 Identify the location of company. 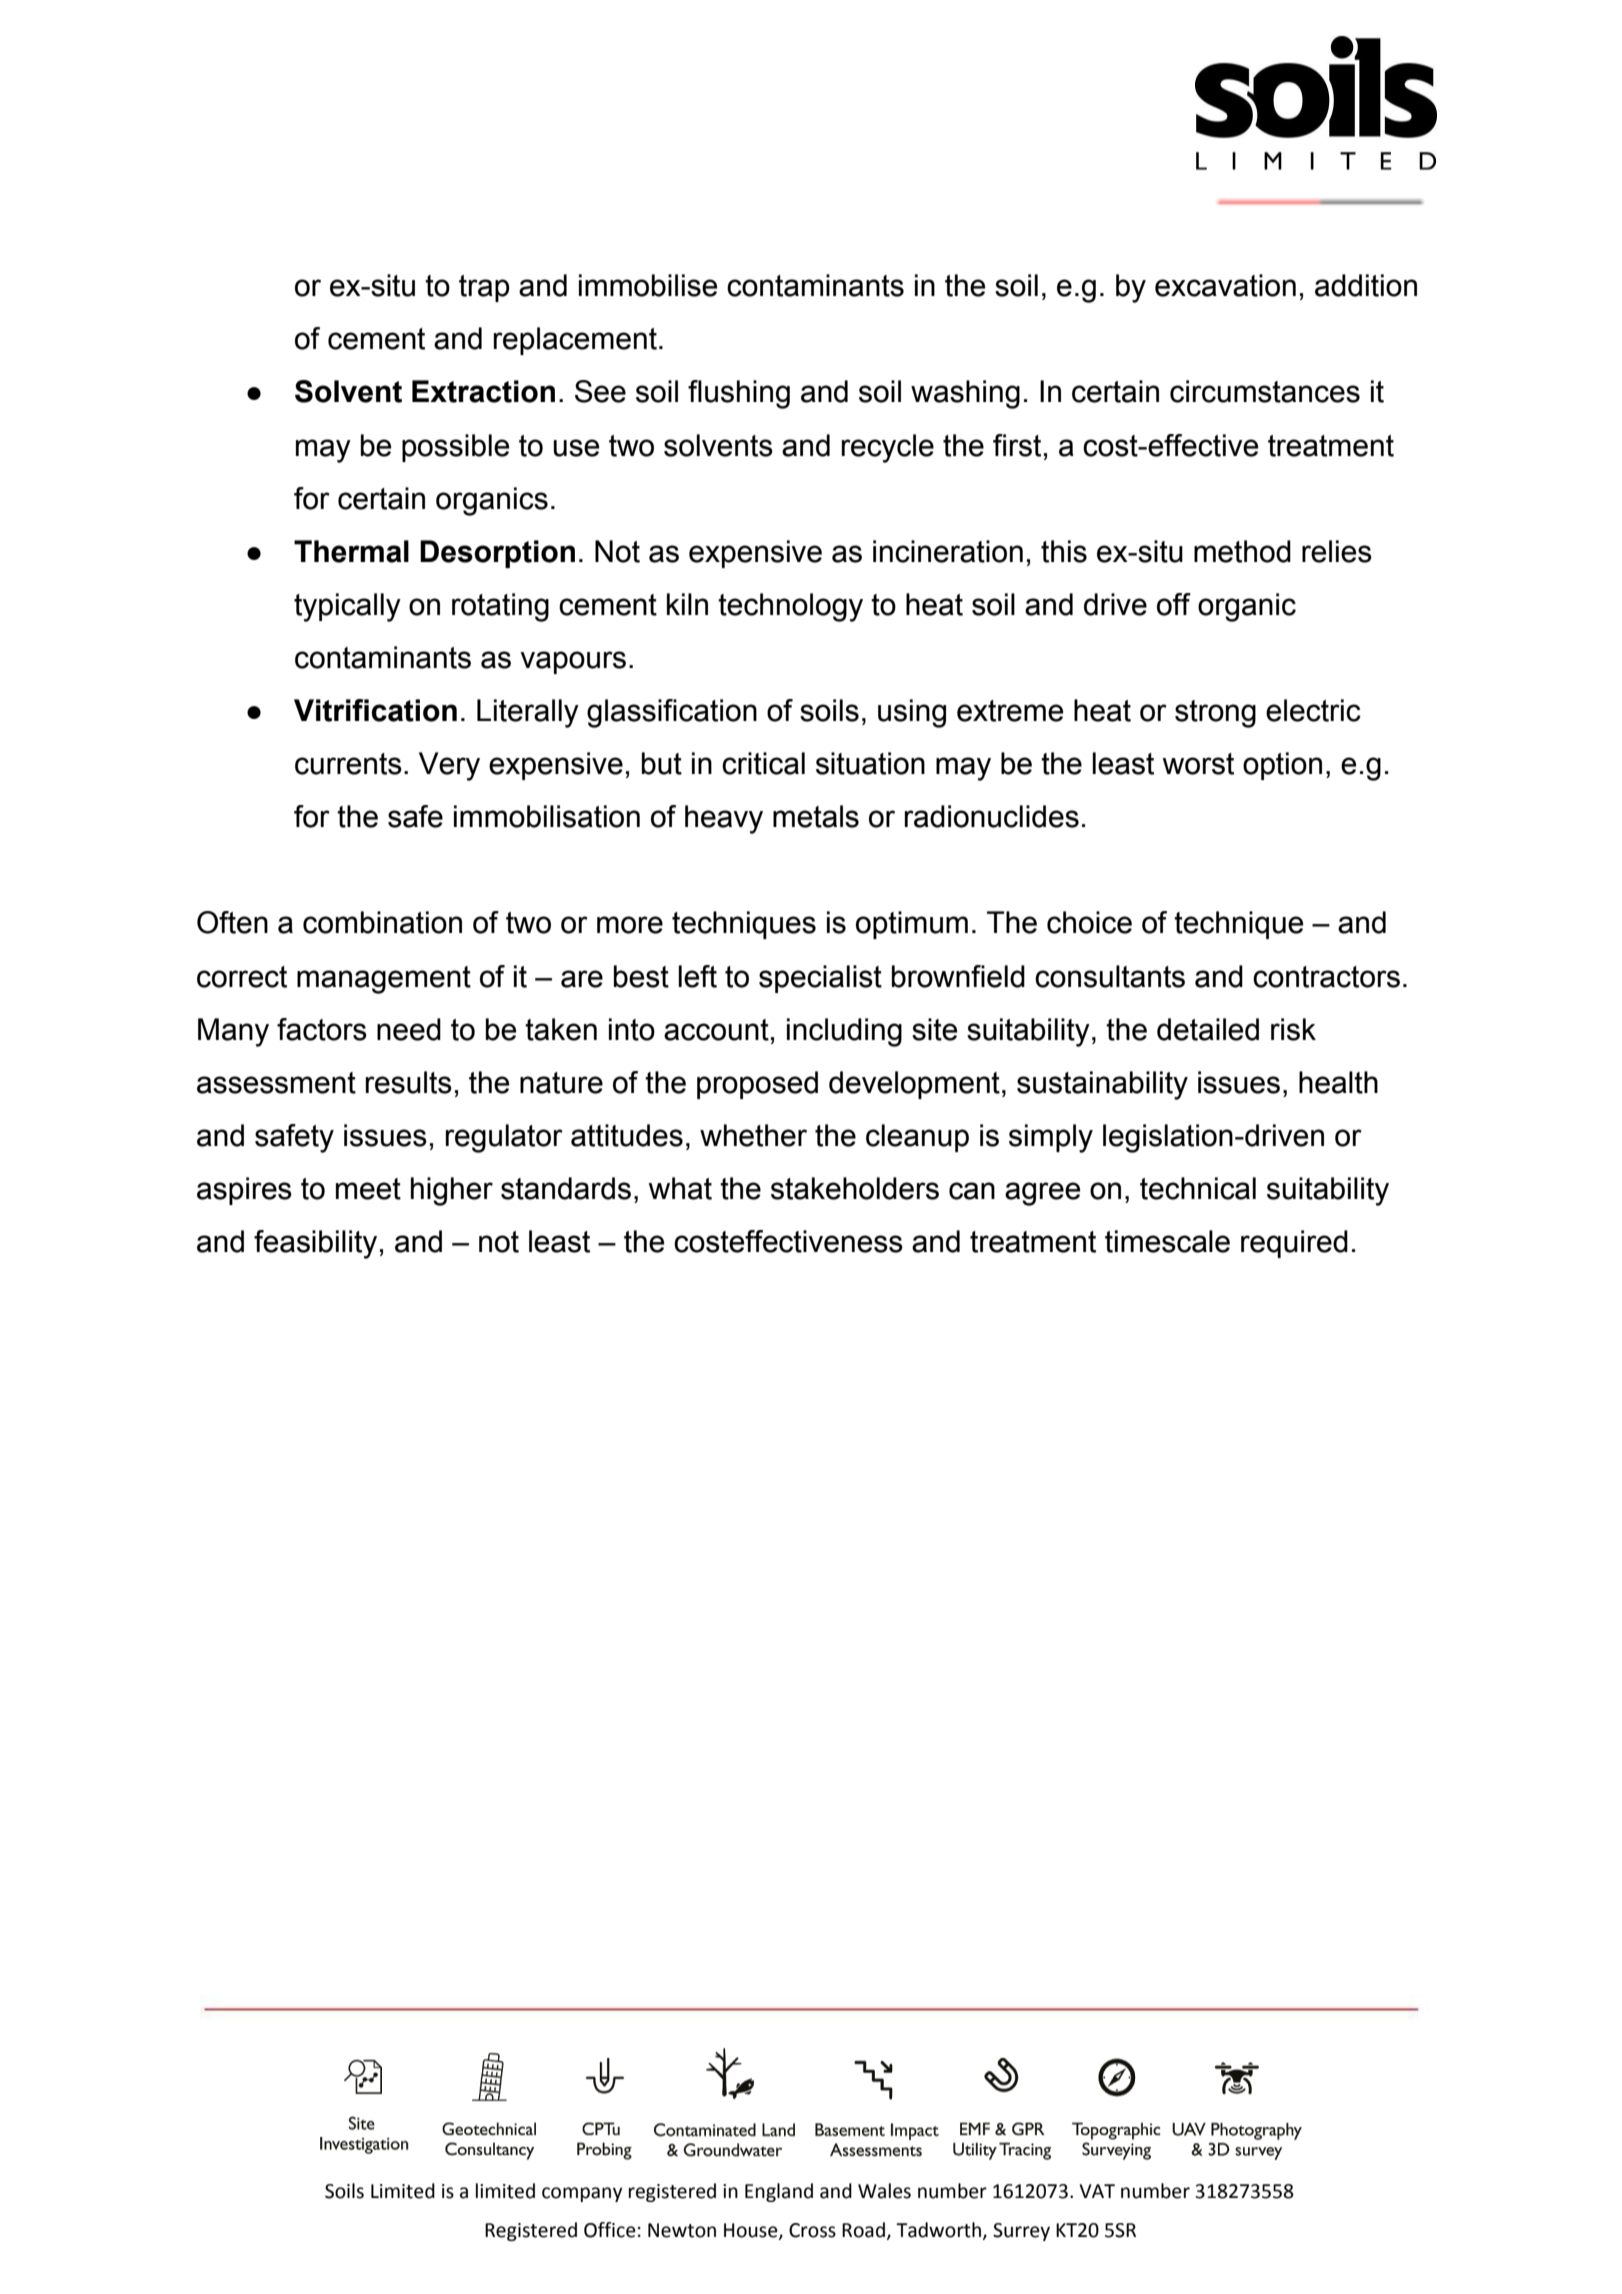
(582, 2194).
